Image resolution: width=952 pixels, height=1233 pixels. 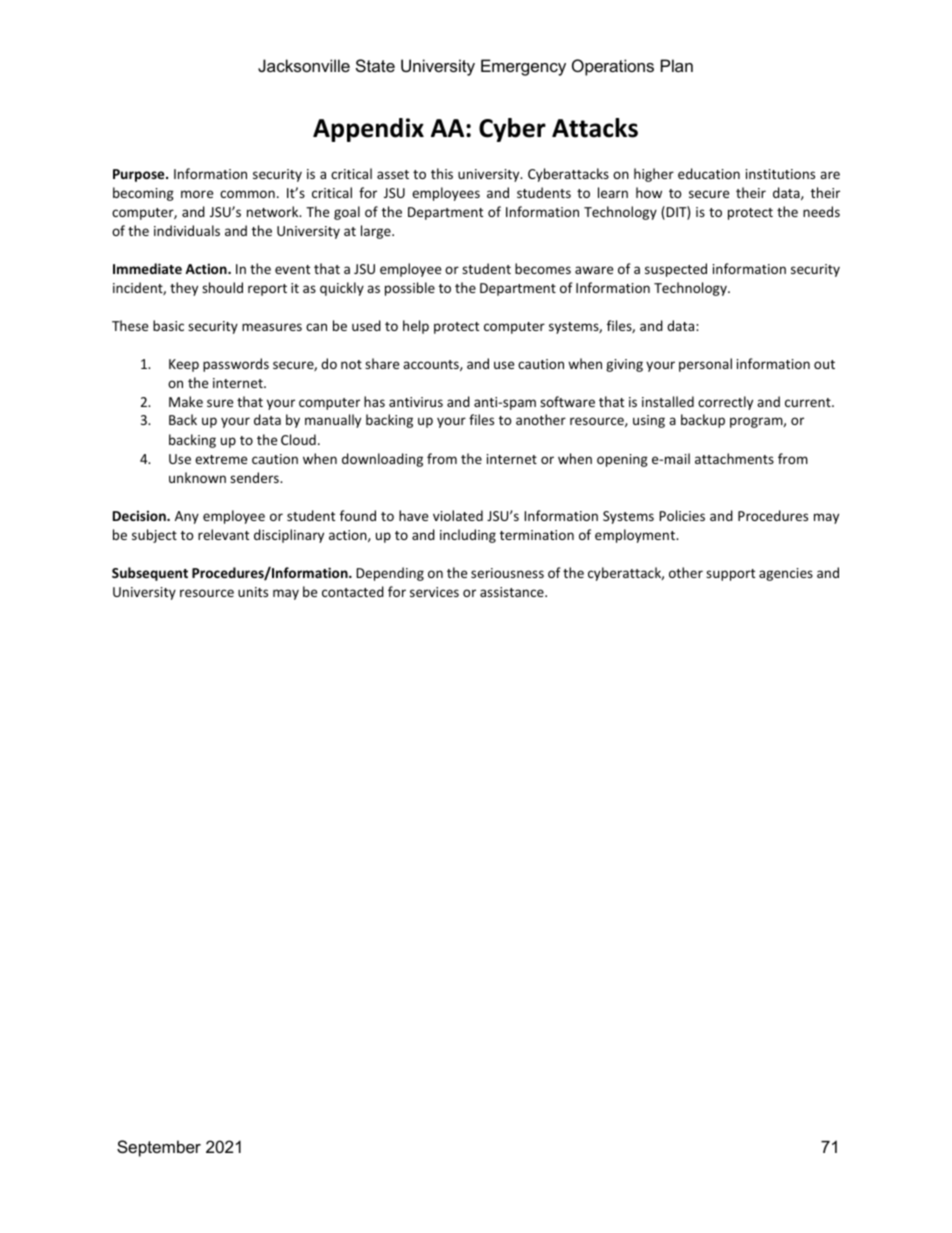 What do you see at coordinates (513, 592) in the screenshot?
I see `assistance` at bounding box center [513, 592].
